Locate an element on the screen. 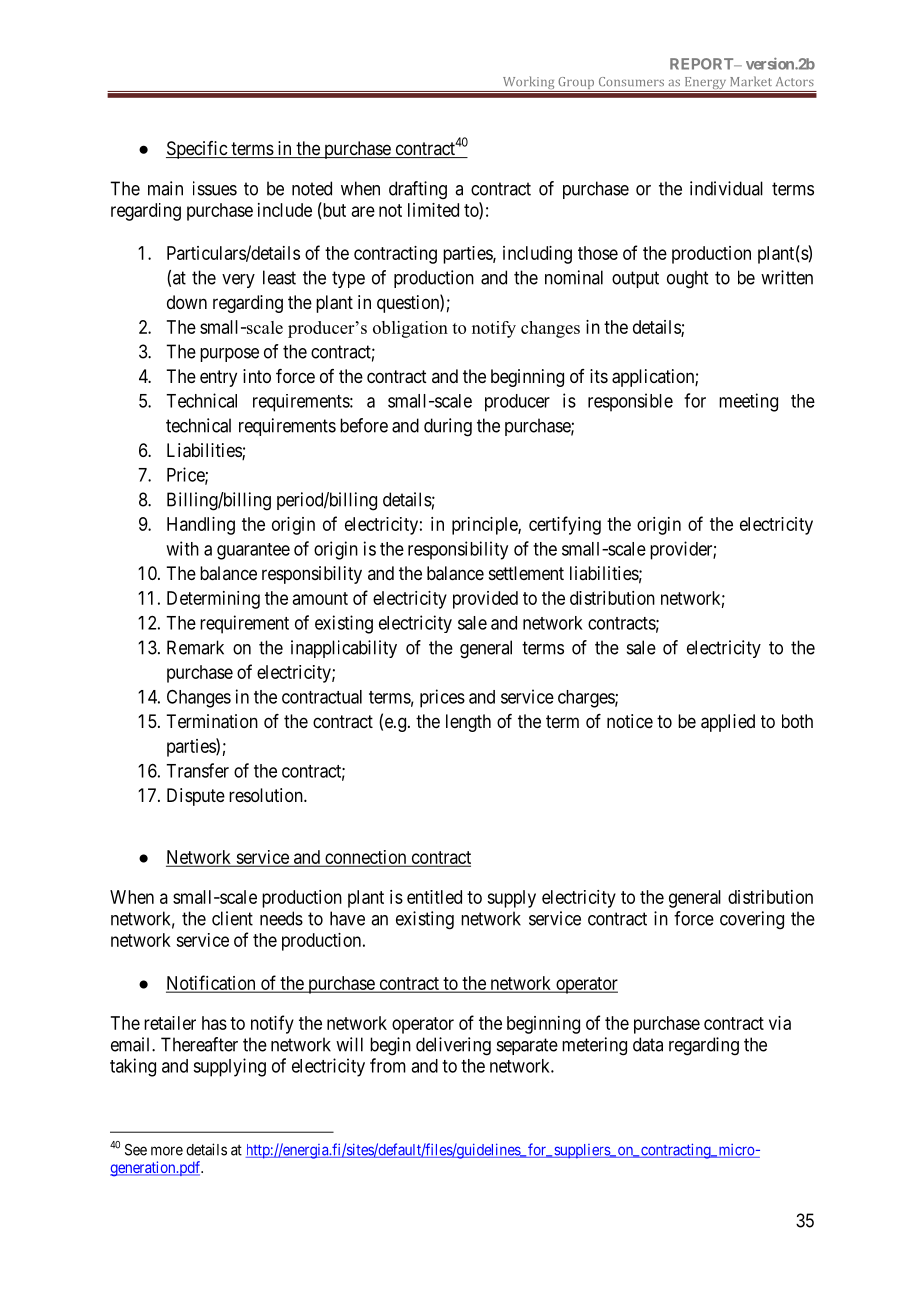  Working is located at coordinates (528, 84).
